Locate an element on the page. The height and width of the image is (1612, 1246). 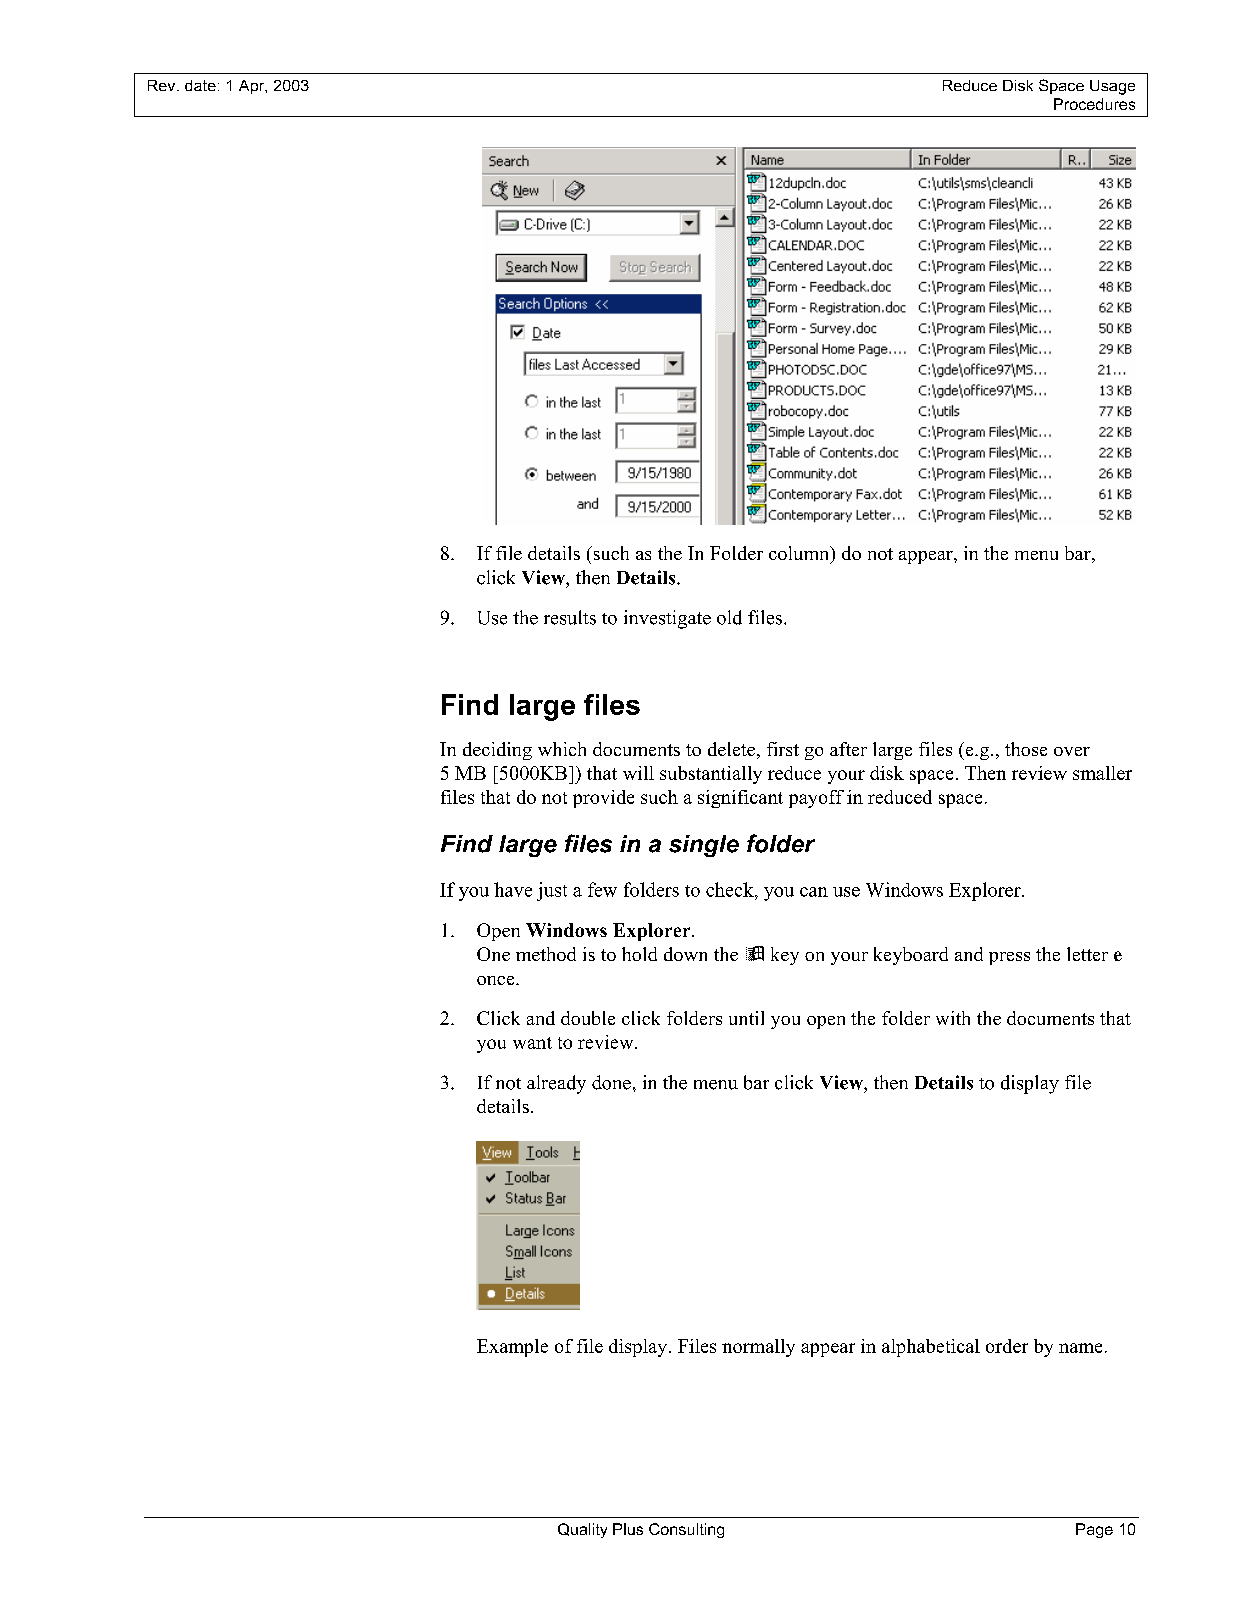
Page is located at coordinates (1094, 1530).
